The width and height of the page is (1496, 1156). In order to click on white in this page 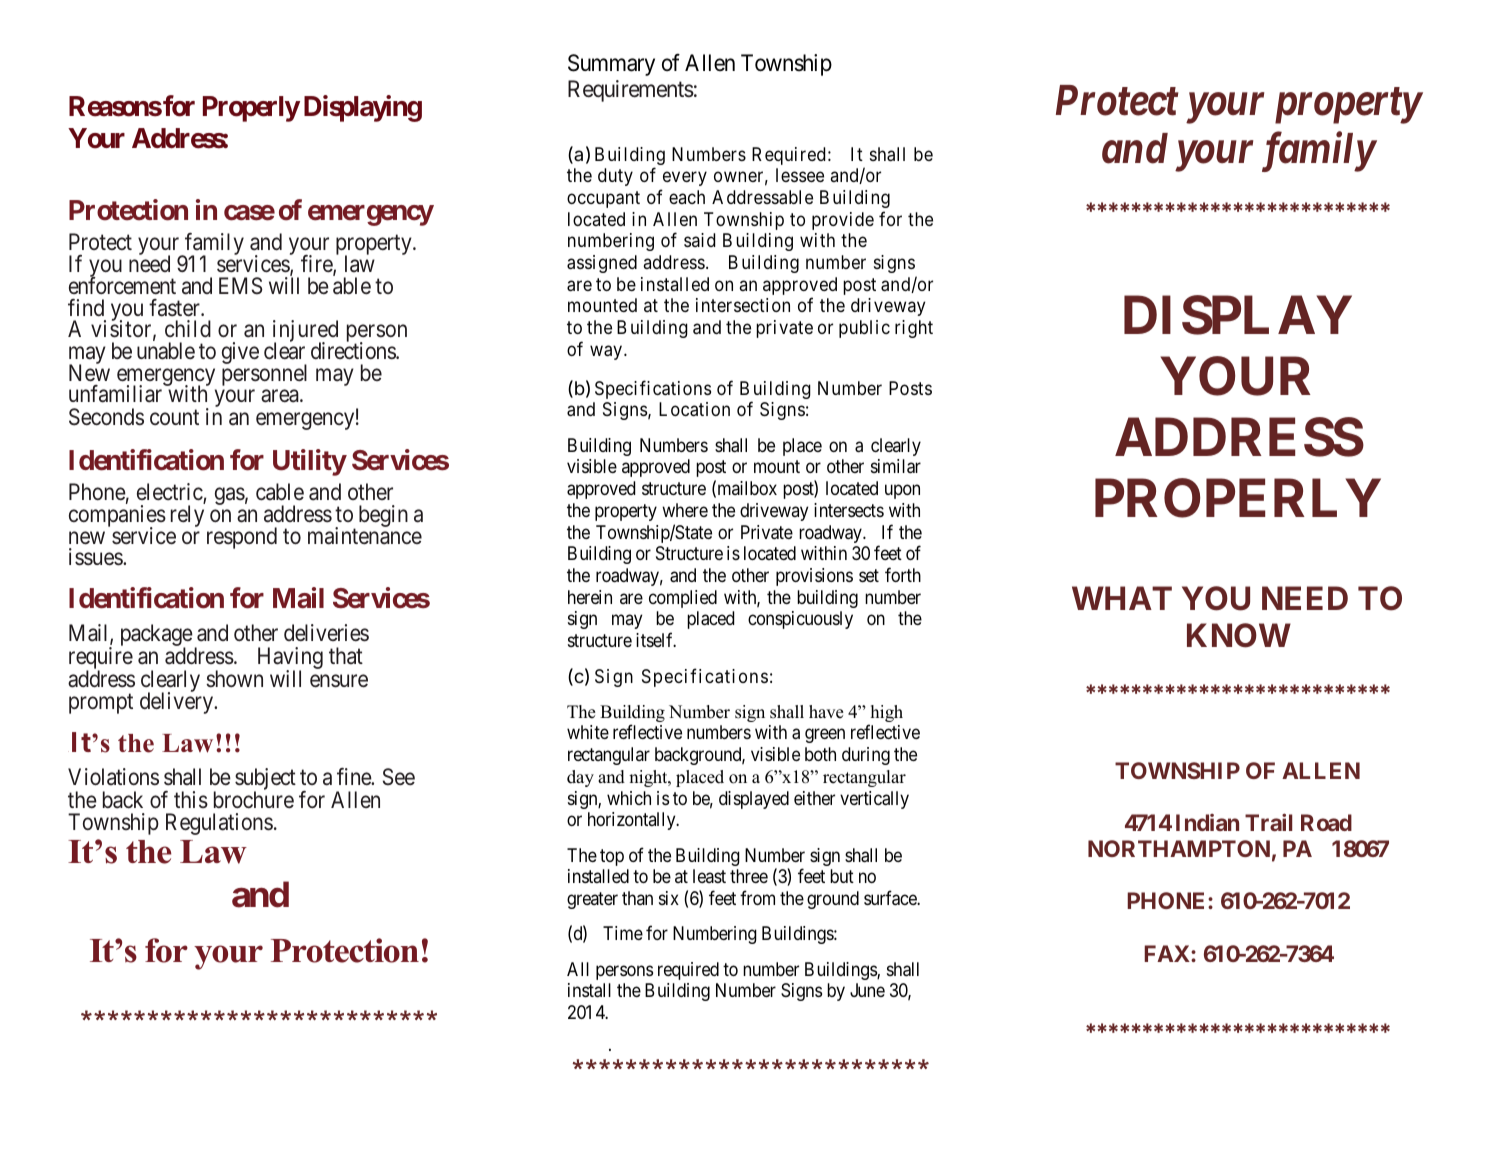, I will do `click(588, 732)`.
